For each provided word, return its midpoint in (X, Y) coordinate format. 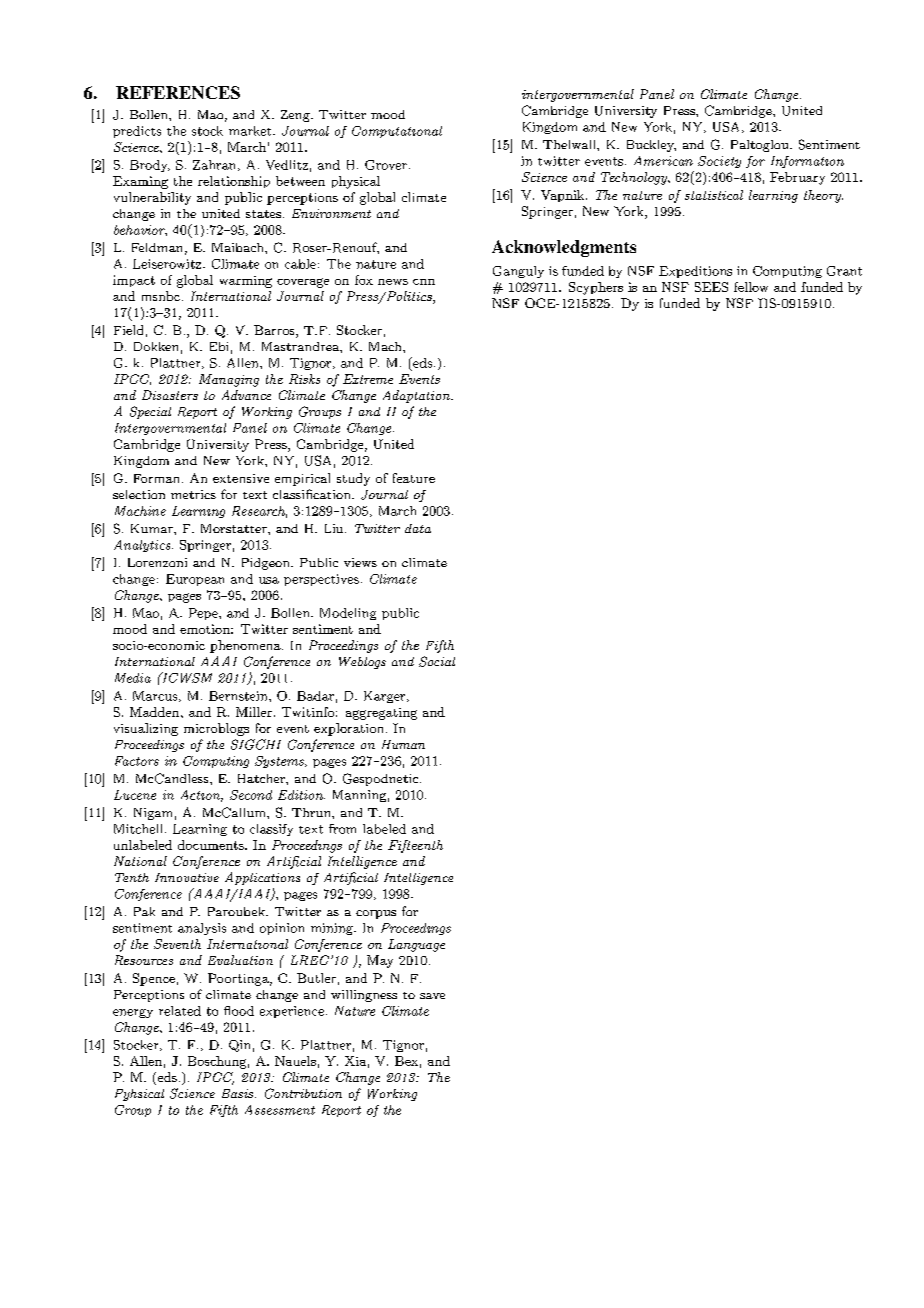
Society (719, 162)
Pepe (204, 614)
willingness (364, 996)
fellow (751, 287)
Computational (397, 132)
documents (212, 845)
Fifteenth (415, 846)
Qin (239, 1046)
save (432, 996)
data (418, 528)
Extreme (368, 379)
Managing (229, 380)
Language (416, 945)
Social (437, 661)
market (251, 131)
